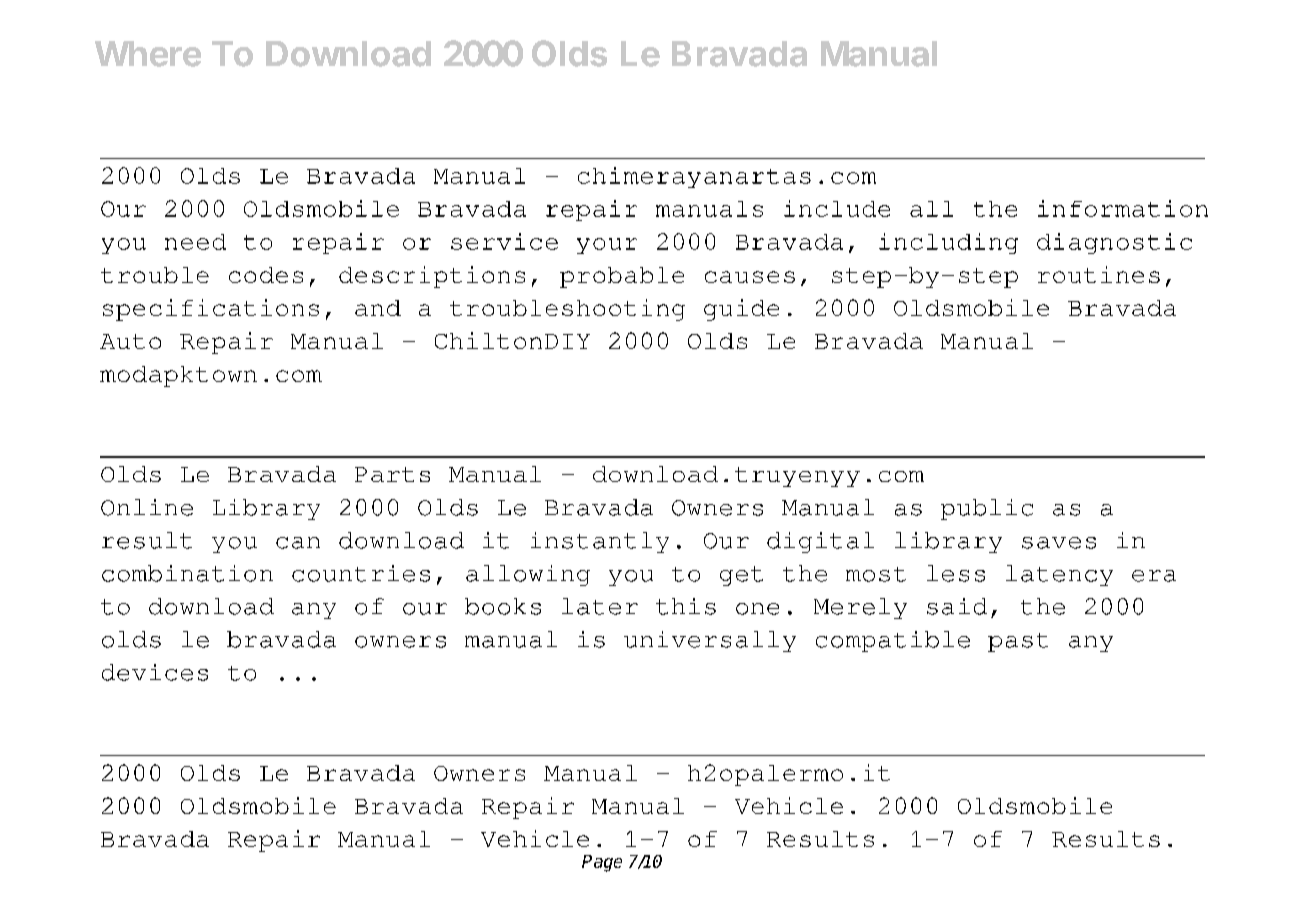 The image size is (1311, 924). What do you see at coordinates (600, 542) in the screenshot?
I see `instantly` at bounding box center [600, 542].
